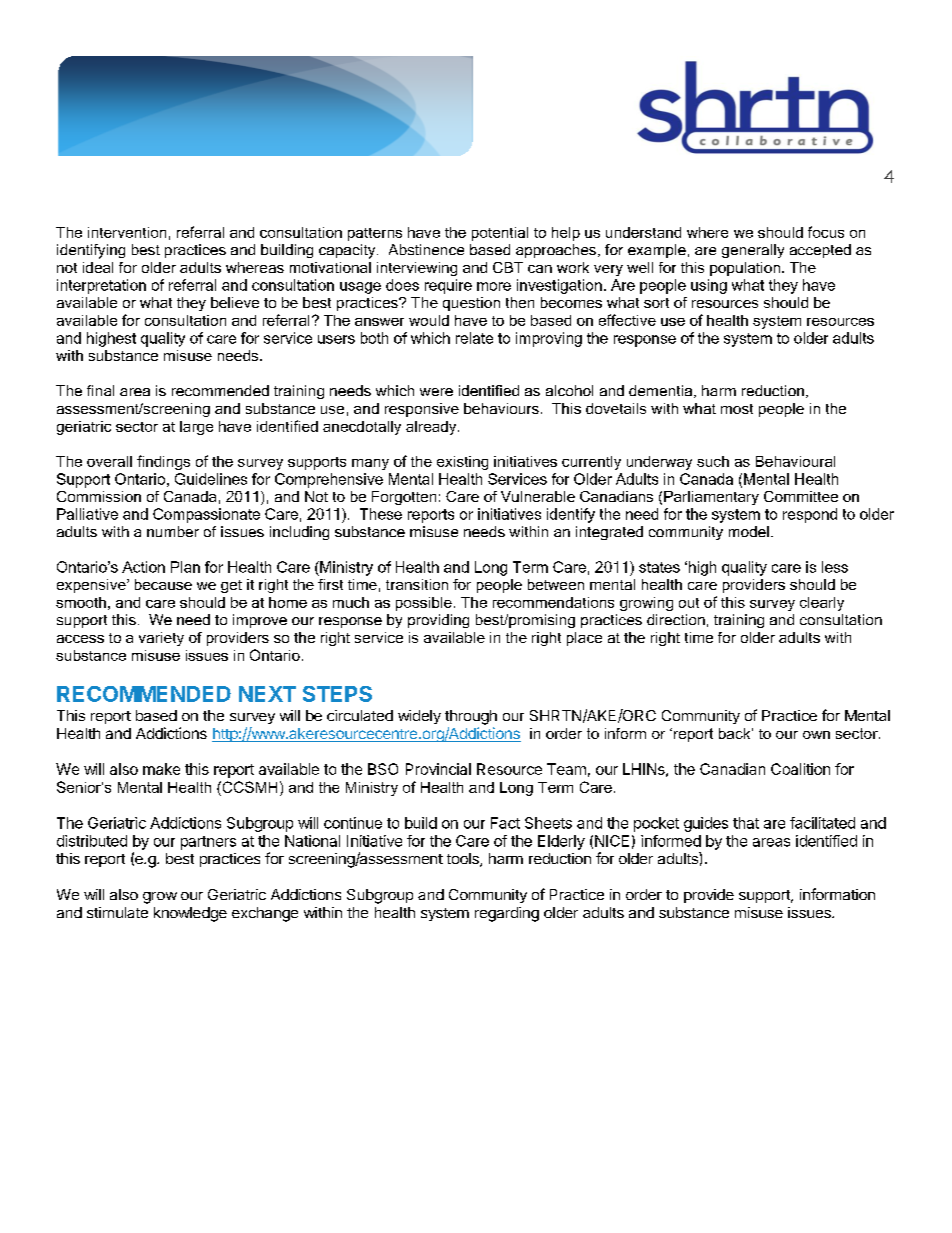 The height and width of the screenshot is (1233, 952). Describe the element at coordinates (127, 232) in the screenshot. I see `intervention` at that location.
